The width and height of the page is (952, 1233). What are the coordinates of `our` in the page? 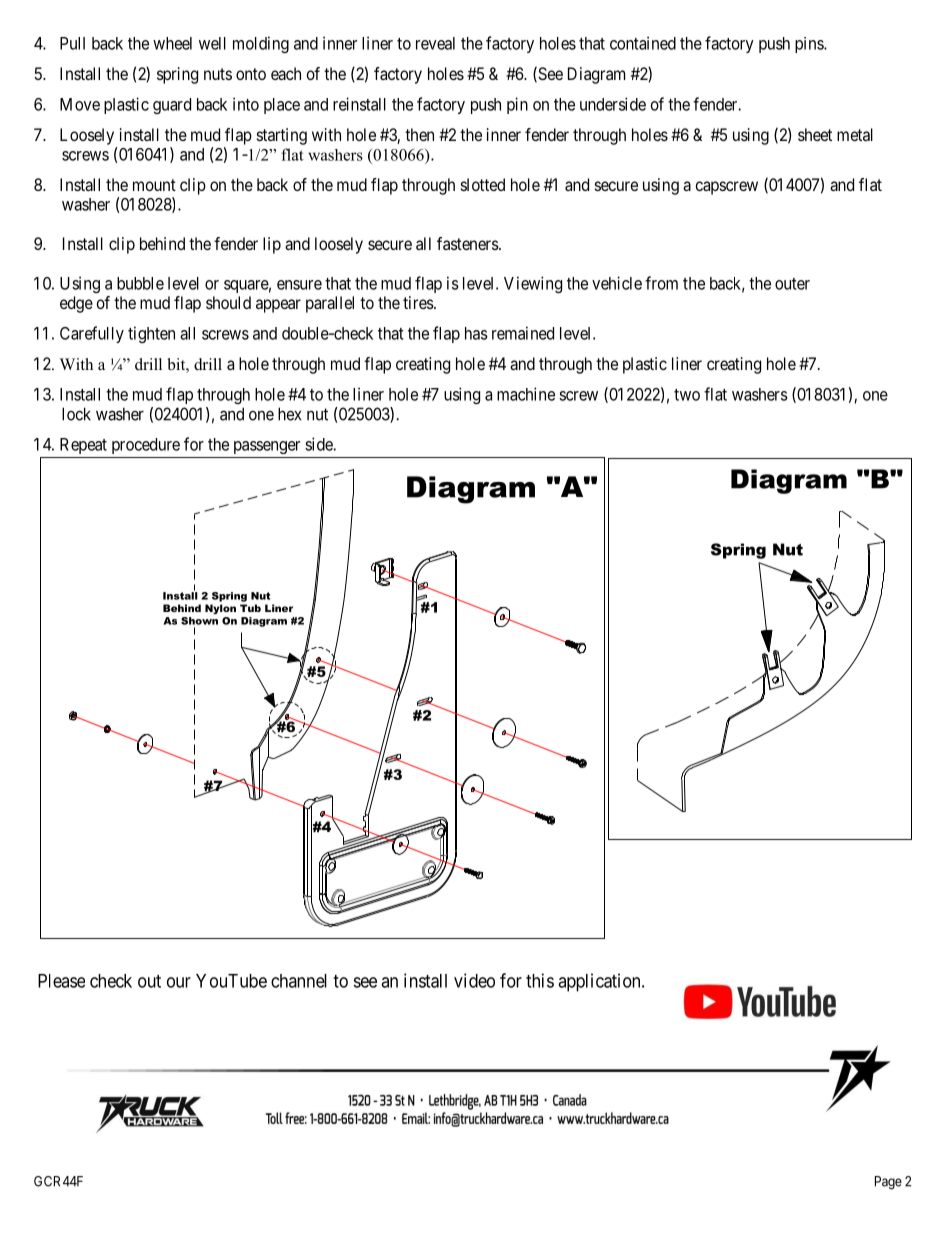 It's located at (179, 982).
